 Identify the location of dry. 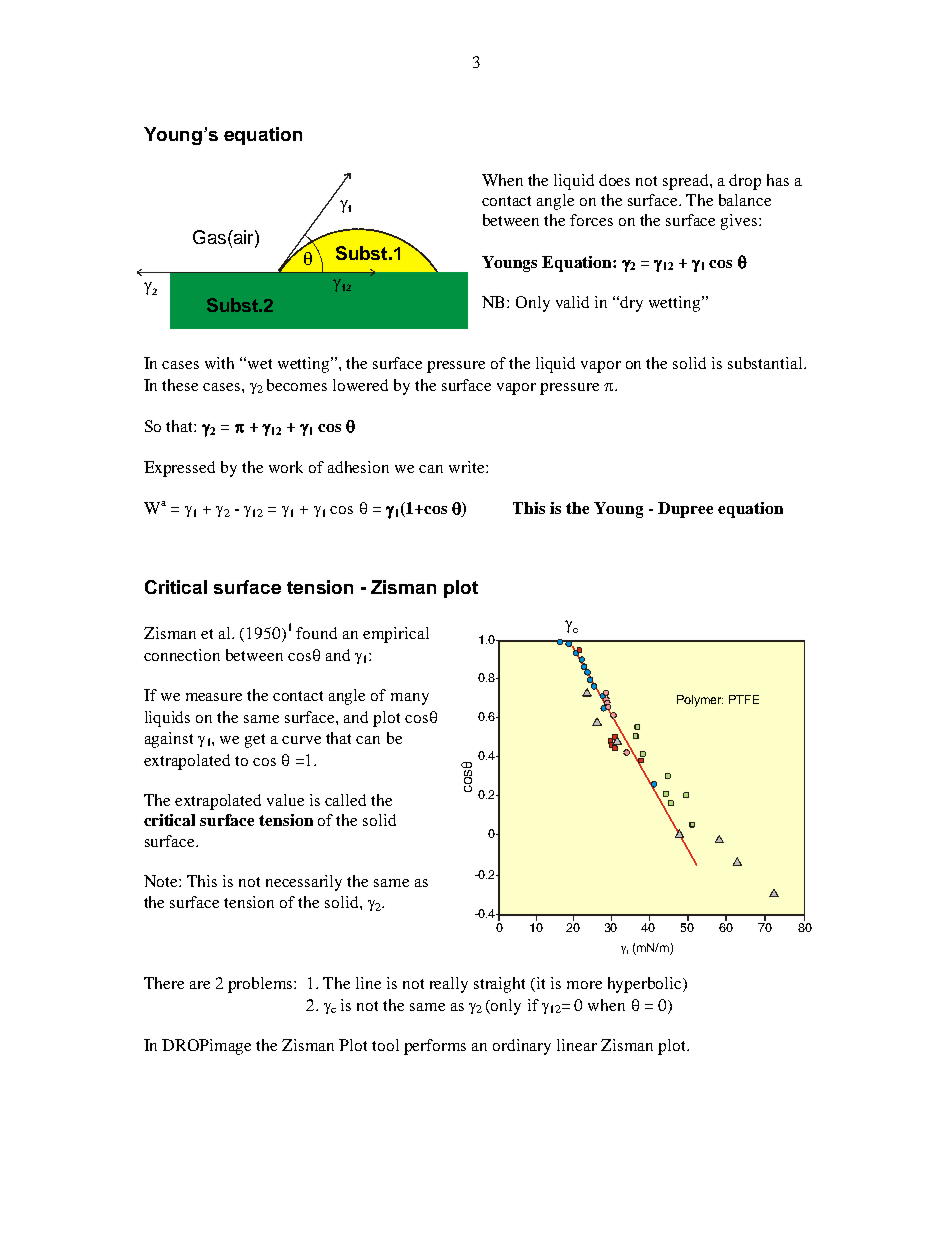
(631, 304).
